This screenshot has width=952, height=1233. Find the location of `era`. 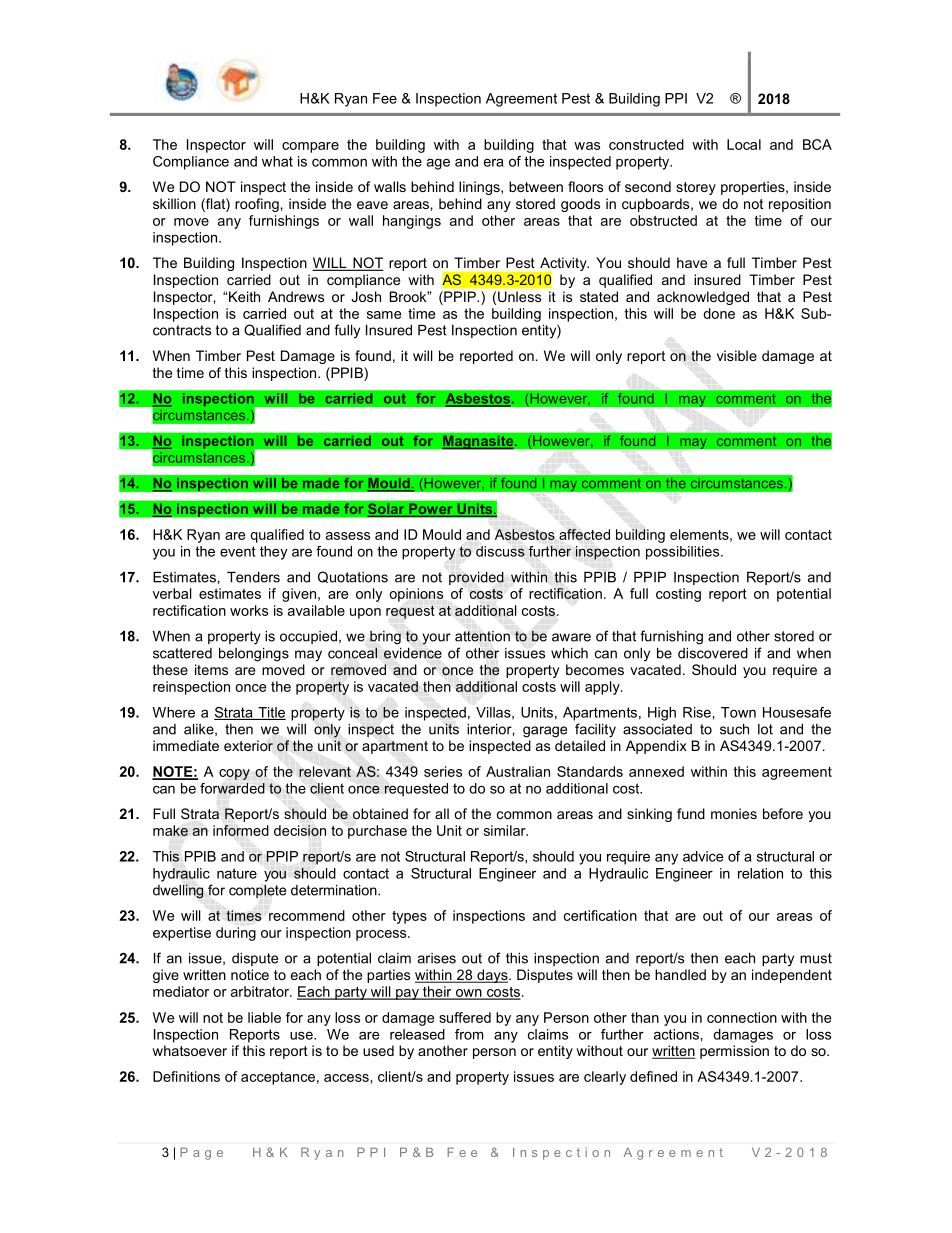

era is located at coordinates (493, 162).
